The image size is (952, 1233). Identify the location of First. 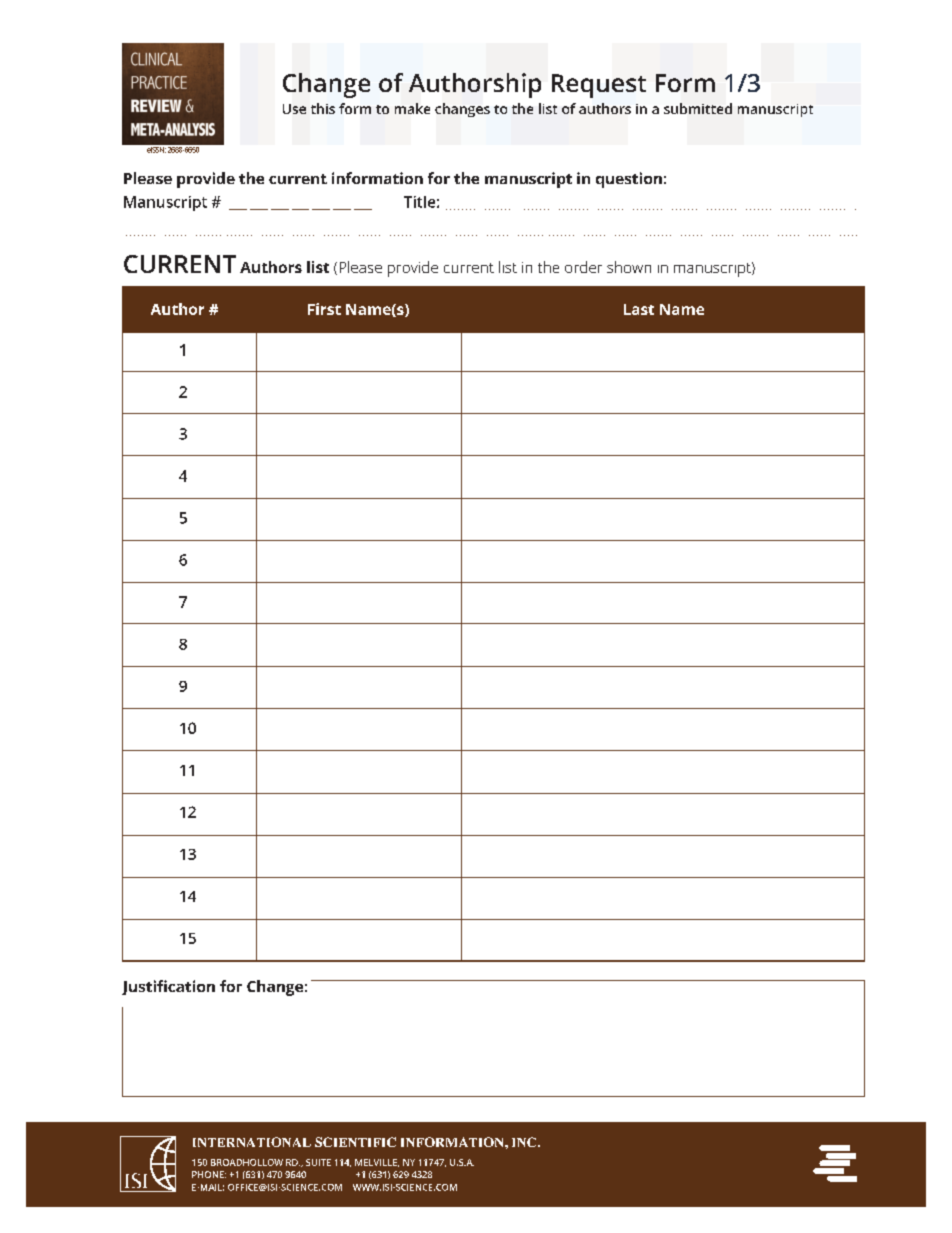
(324, 309).
